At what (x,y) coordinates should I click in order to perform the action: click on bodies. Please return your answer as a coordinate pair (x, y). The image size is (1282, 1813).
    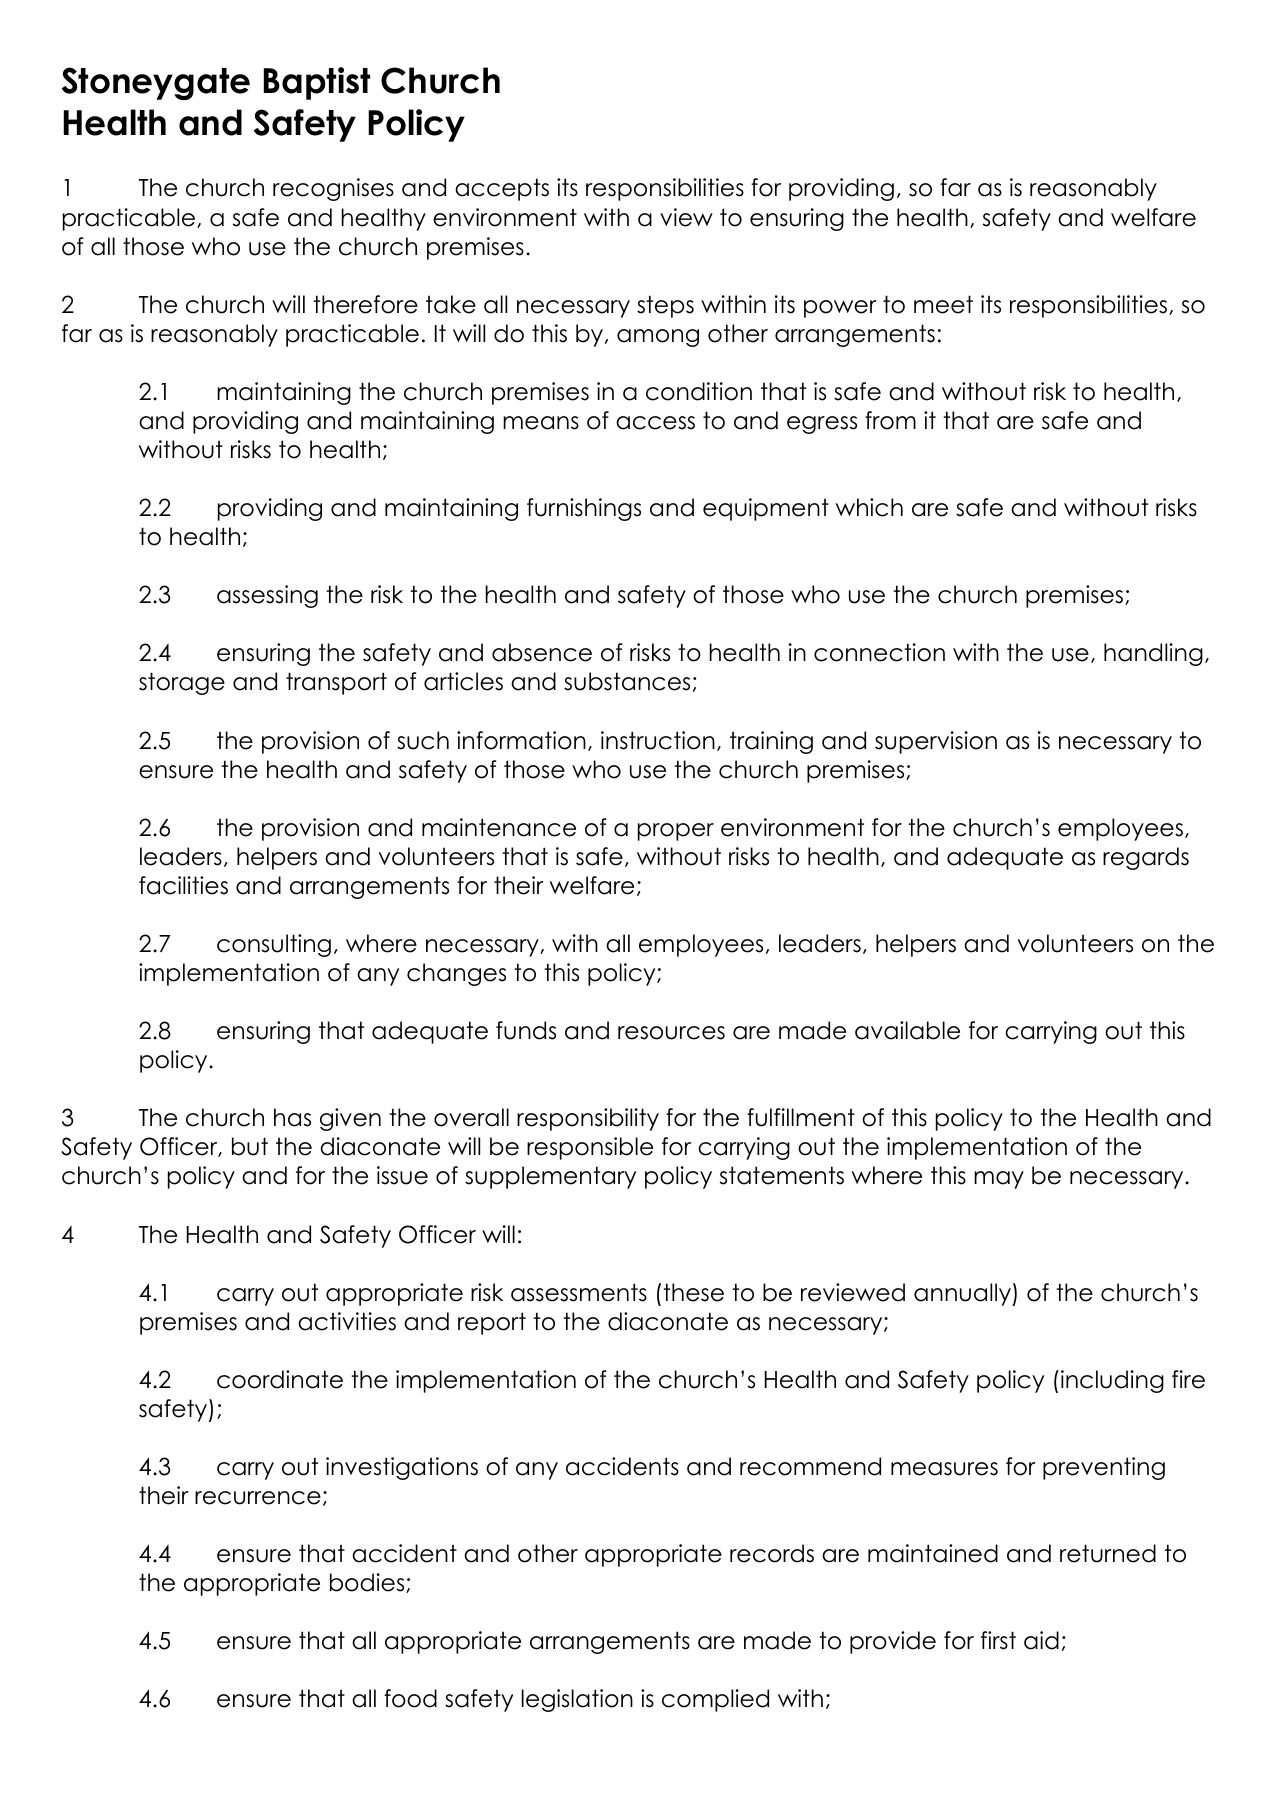
    Looking at the image, I should click on (368, 1583).
